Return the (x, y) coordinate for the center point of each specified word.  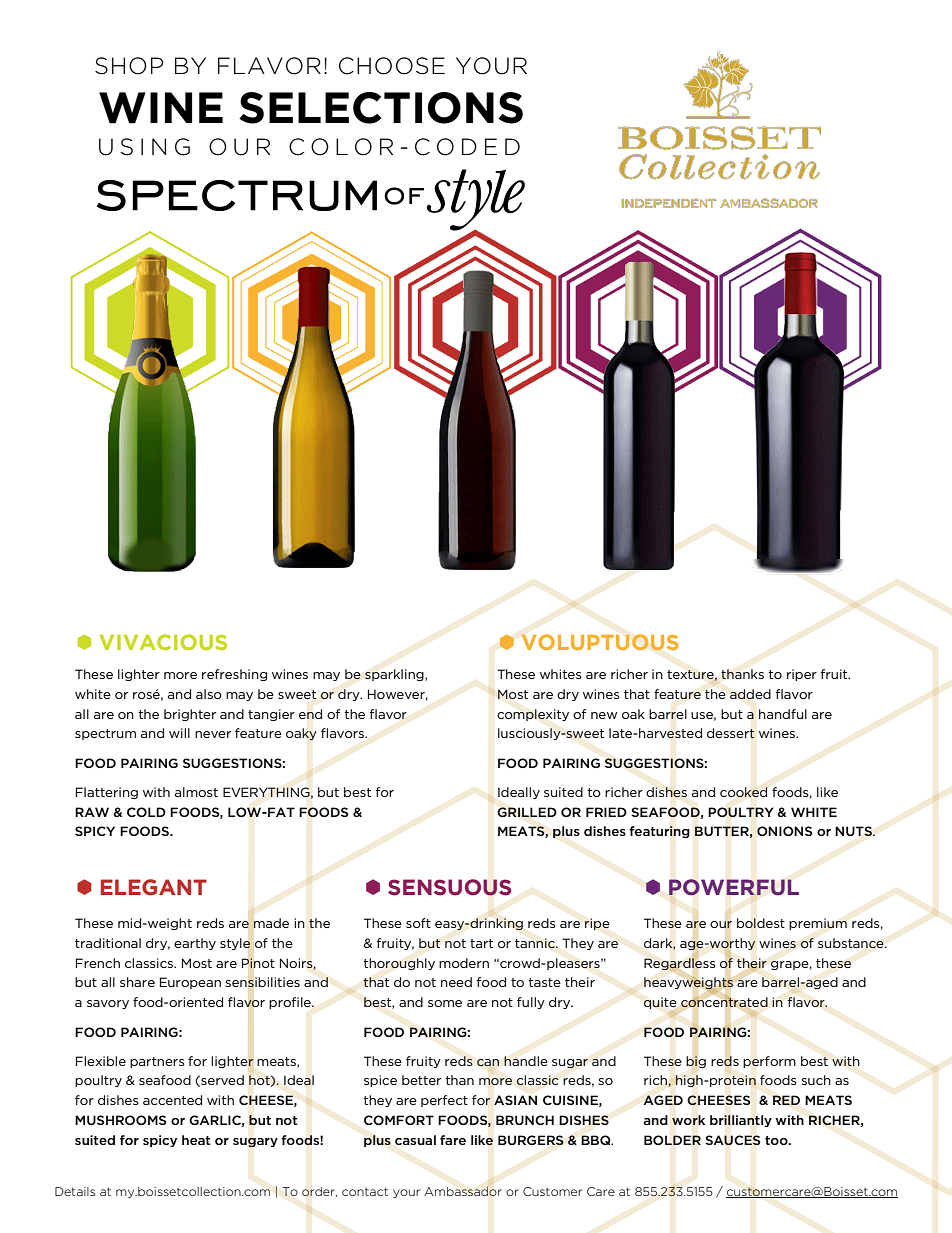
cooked (743, 792)
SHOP (129, 66)
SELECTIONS (381, 108)
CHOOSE (392, 66)
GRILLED (527, 812)
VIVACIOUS (163, 642)
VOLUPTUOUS (600, 642)
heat (196, 1140)
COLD (146, 812)
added (750, 694)
